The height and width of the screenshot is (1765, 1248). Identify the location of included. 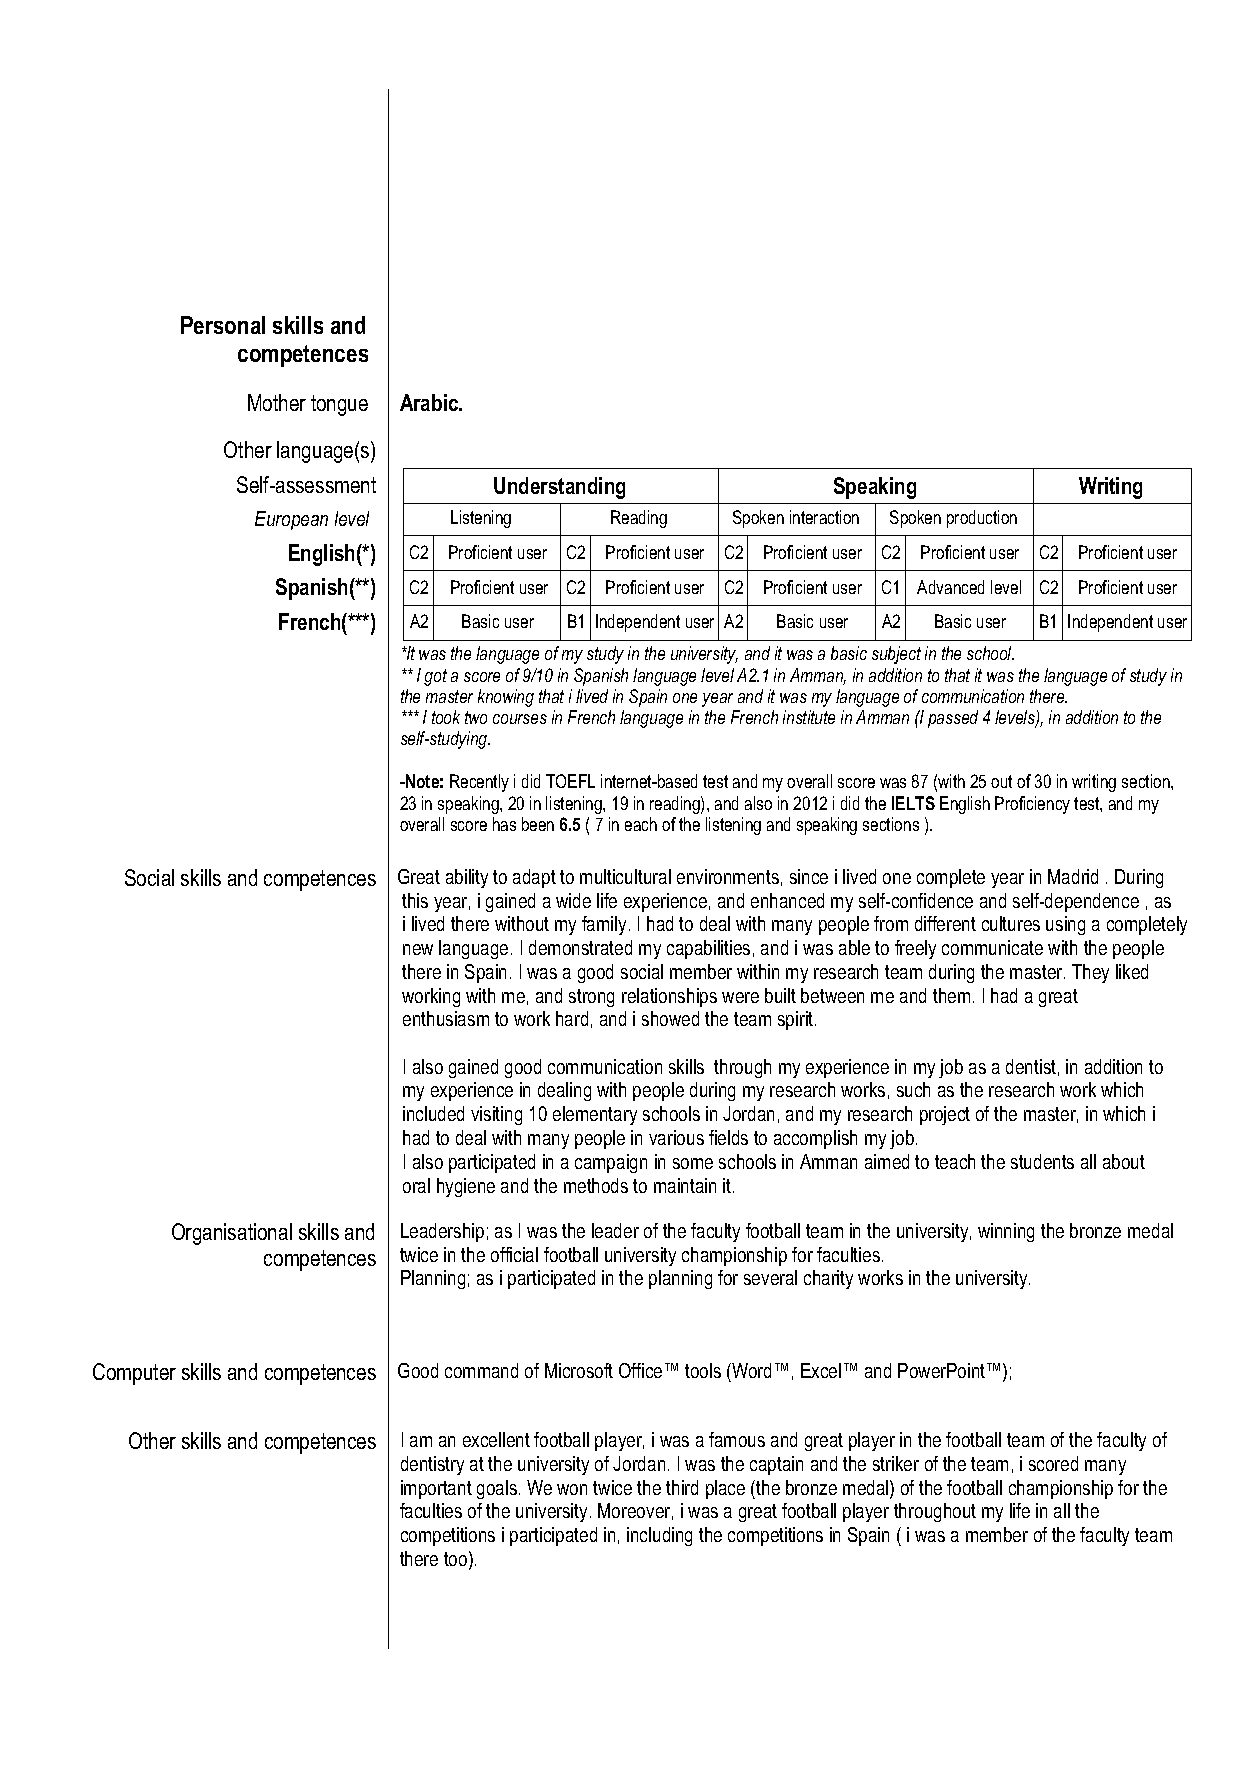
(433, 1113).
